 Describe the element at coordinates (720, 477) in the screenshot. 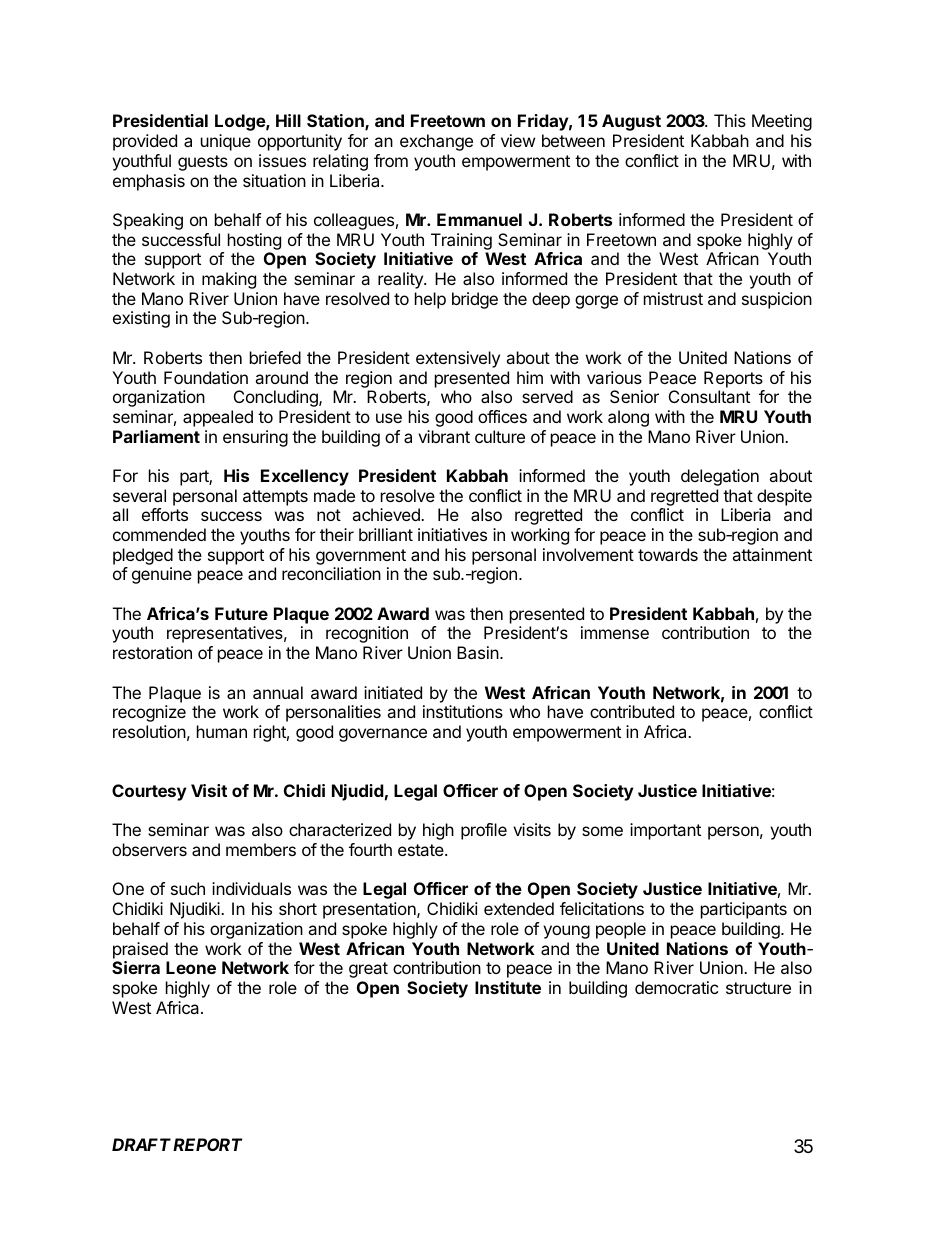

I see `delegation` at that location.
